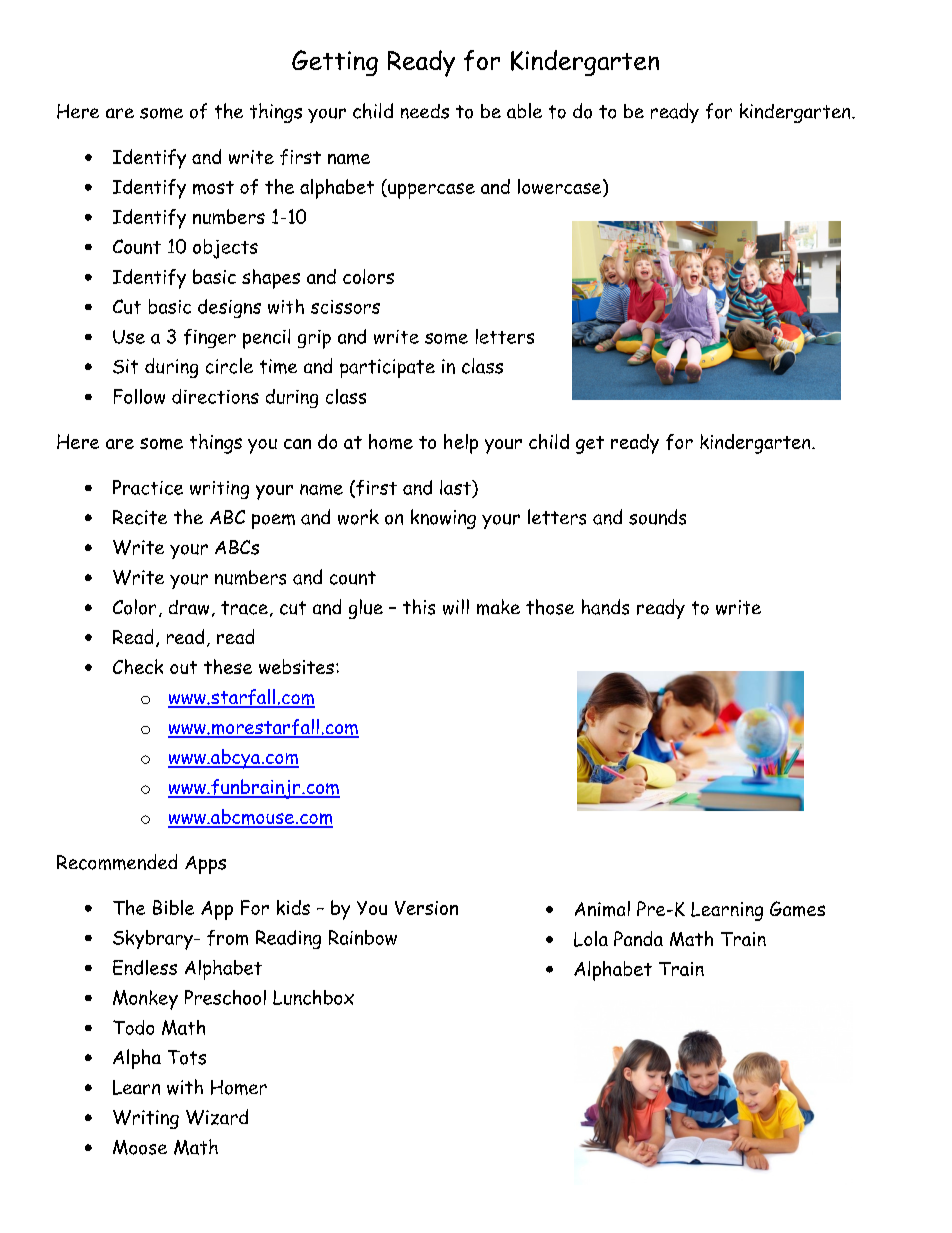  What do you see at coordinates (524, 111) in the screenshot?
I see `able` at bounding box center [524, 111].
